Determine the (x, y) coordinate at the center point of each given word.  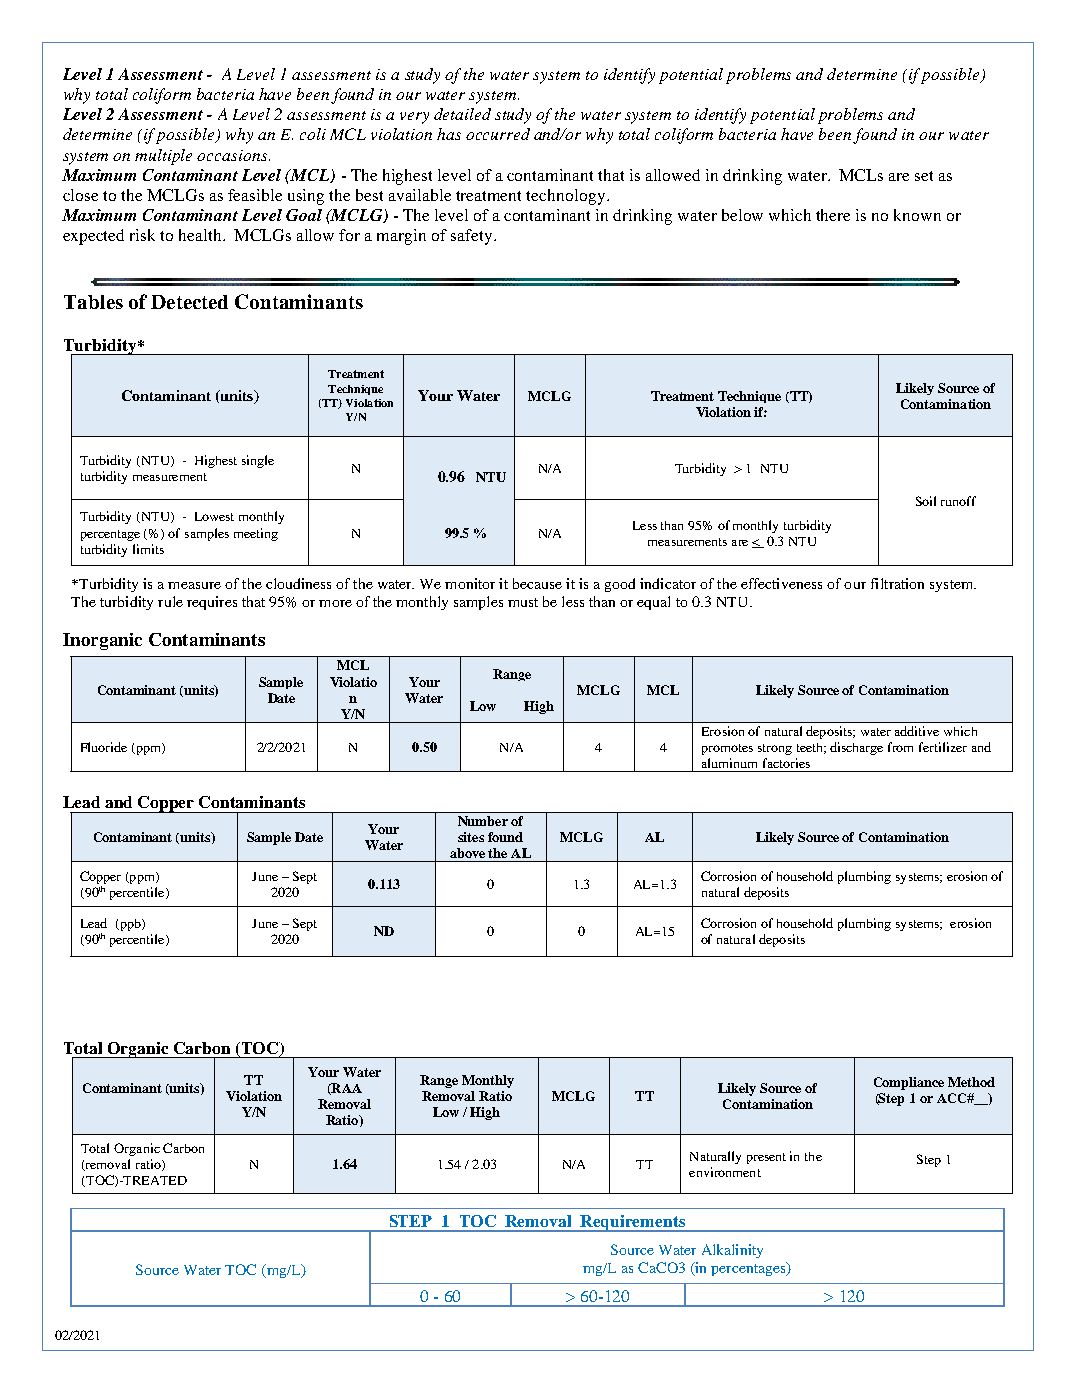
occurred (498, 134)
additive (917, 731)
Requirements (633, 1223)
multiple (163, 157)
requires (212, 603)
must (523, 602)
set (924, 176)
